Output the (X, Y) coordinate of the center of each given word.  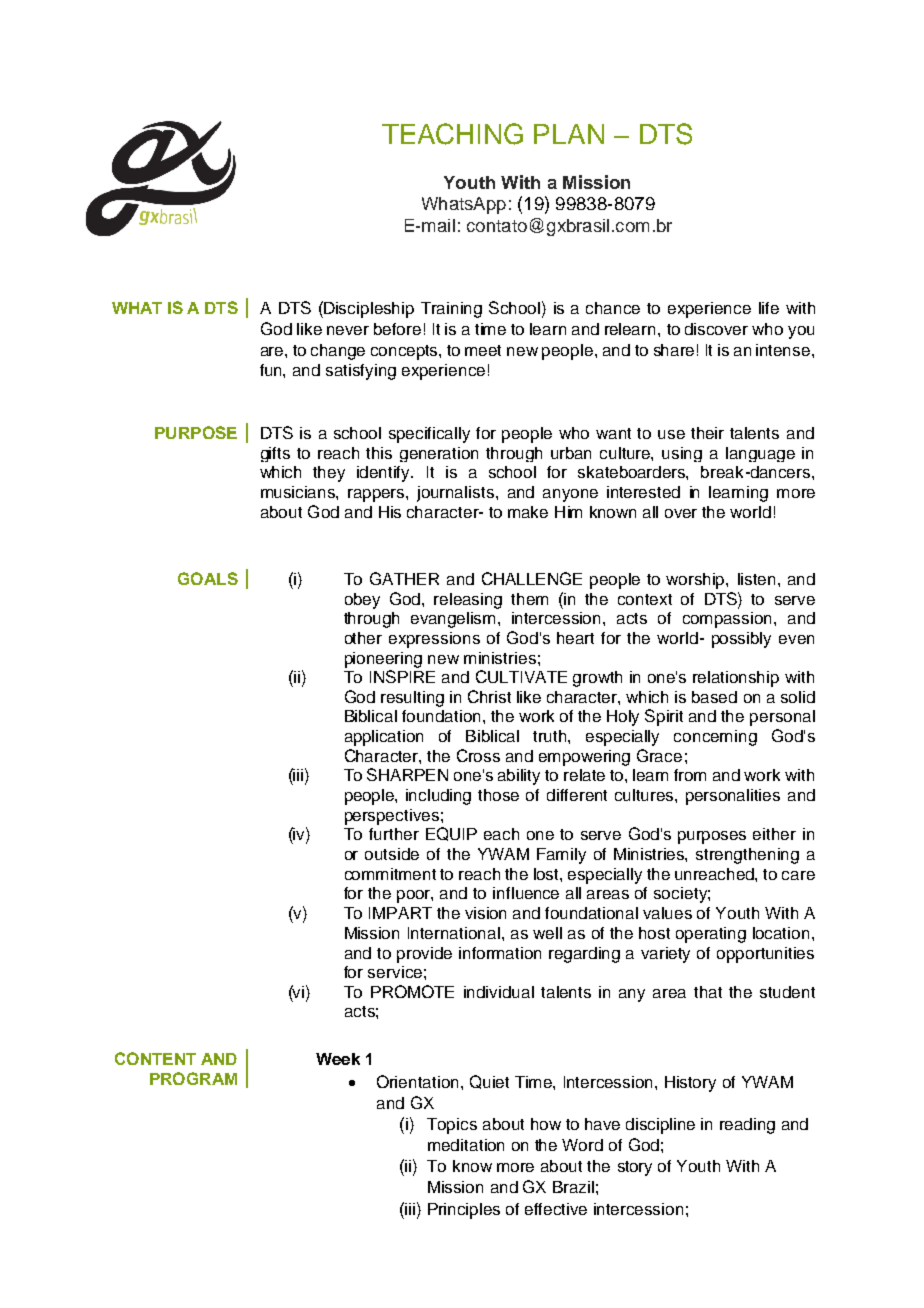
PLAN (569, 134)
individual (499, 992)
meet (483, 350)
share (674, 350)
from (690, 775)
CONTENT (155, 1058)
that (708, 992)
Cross (478, 755)
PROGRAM (193, 1078)
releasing (468, 601)
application (384, 738)
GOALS (208, 578)
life (769, 308)
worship (696, 581)
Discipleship (368, 309)
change (338, 352)
